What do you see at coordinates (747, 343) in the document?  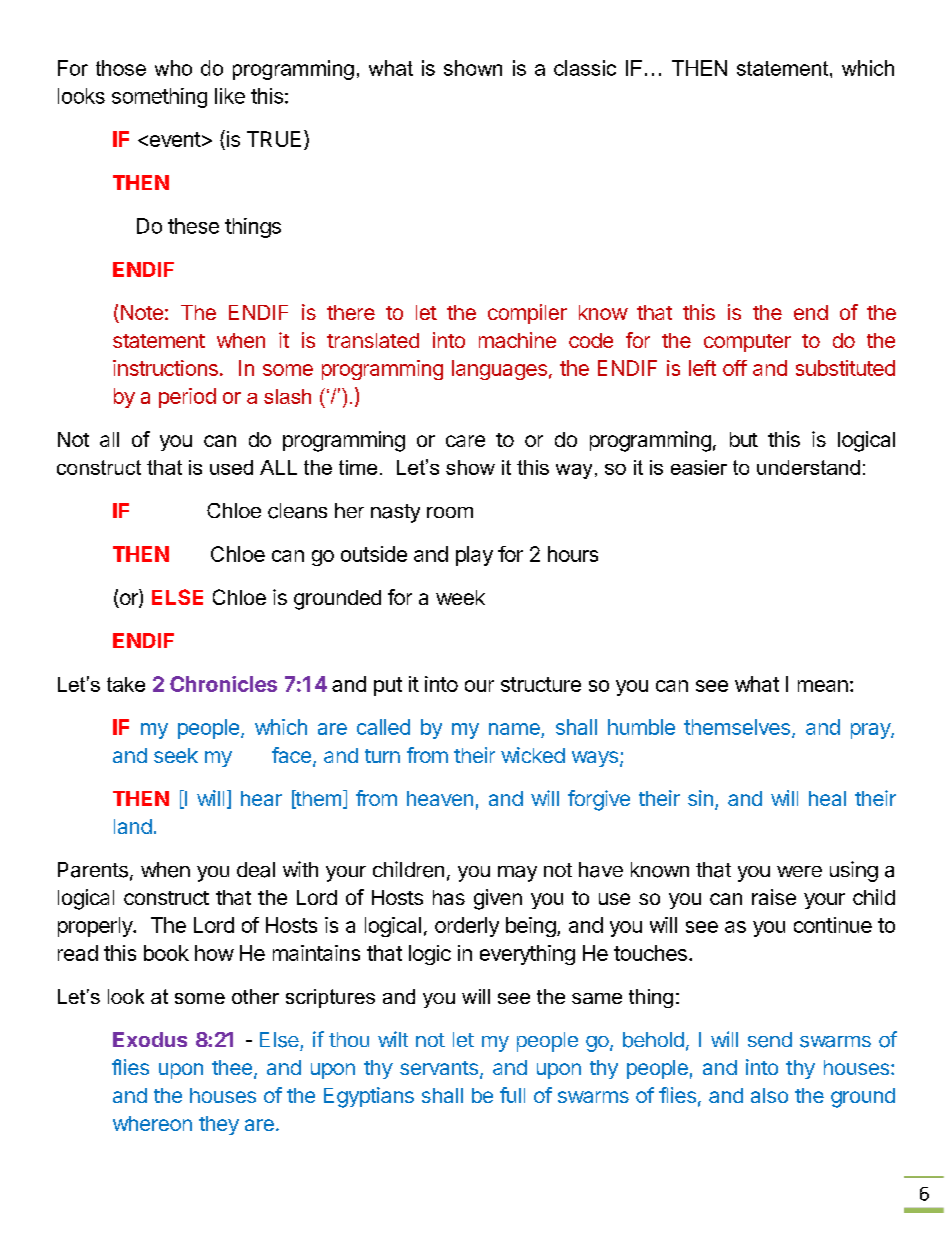 I see `computer` at bounding box center [747, 343].
